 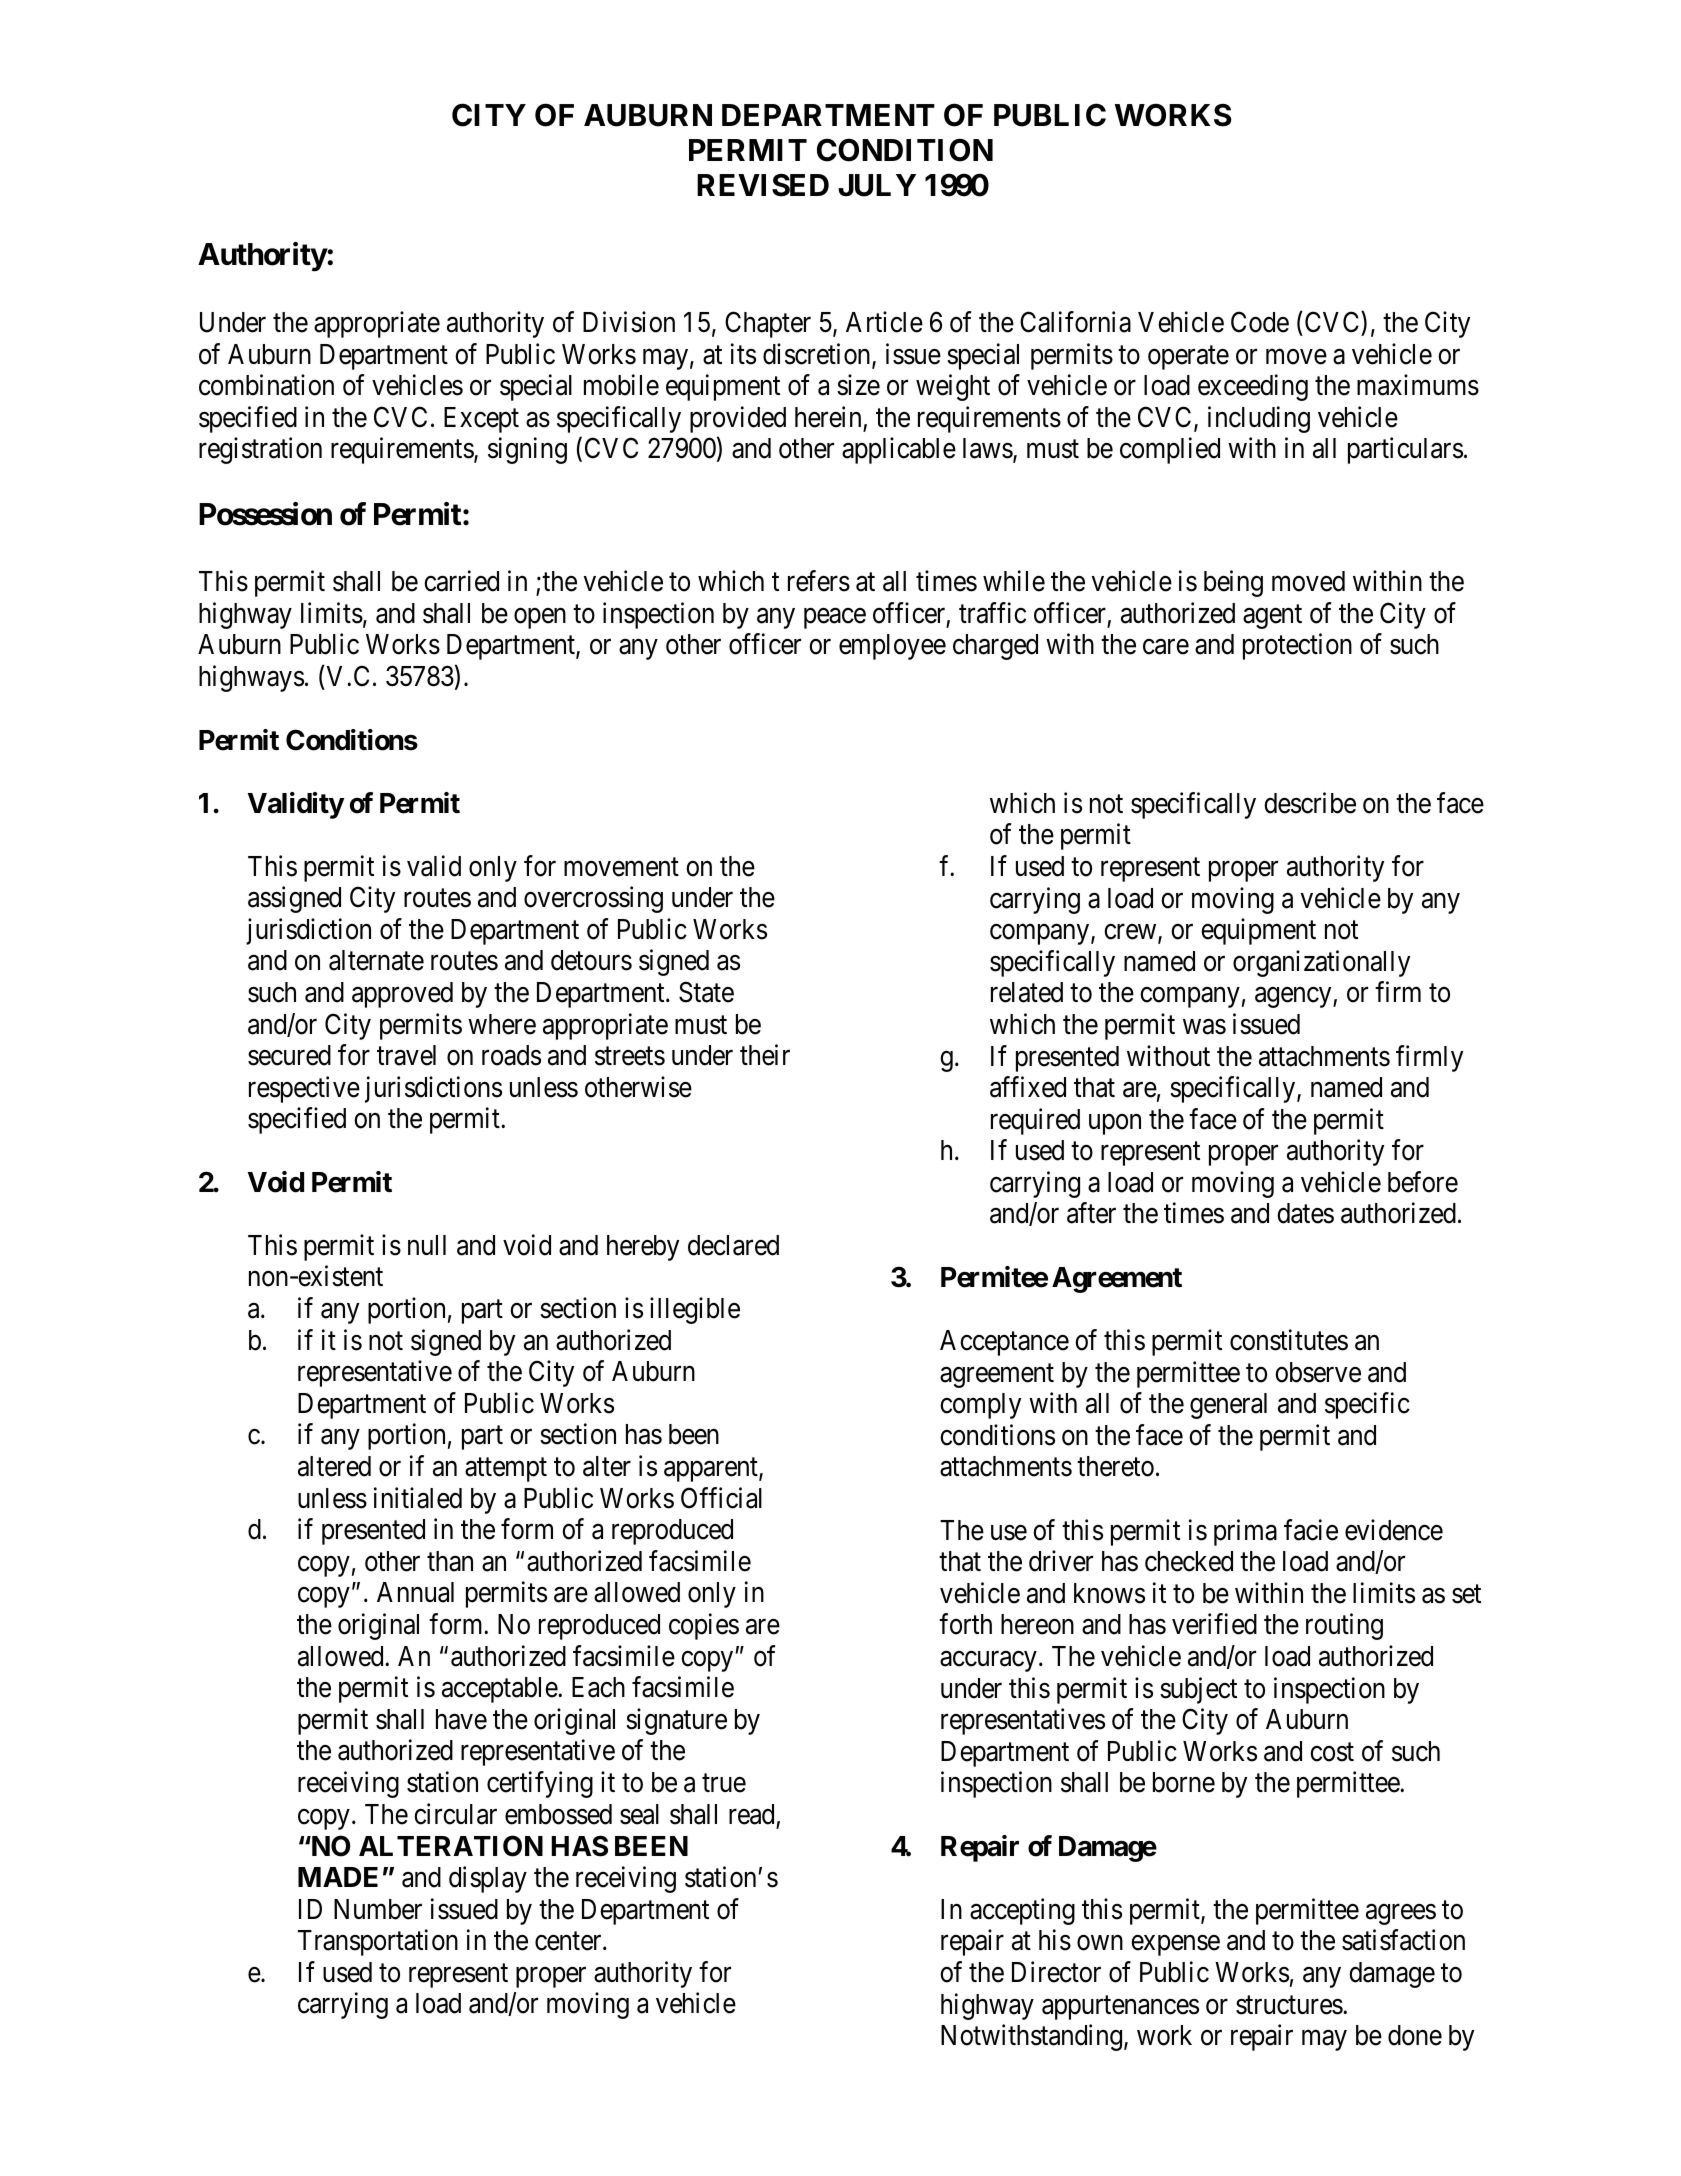 What do you see at coordinates (877, 185) in the image?
I see `JULY` at bounding box center [877, 185].
